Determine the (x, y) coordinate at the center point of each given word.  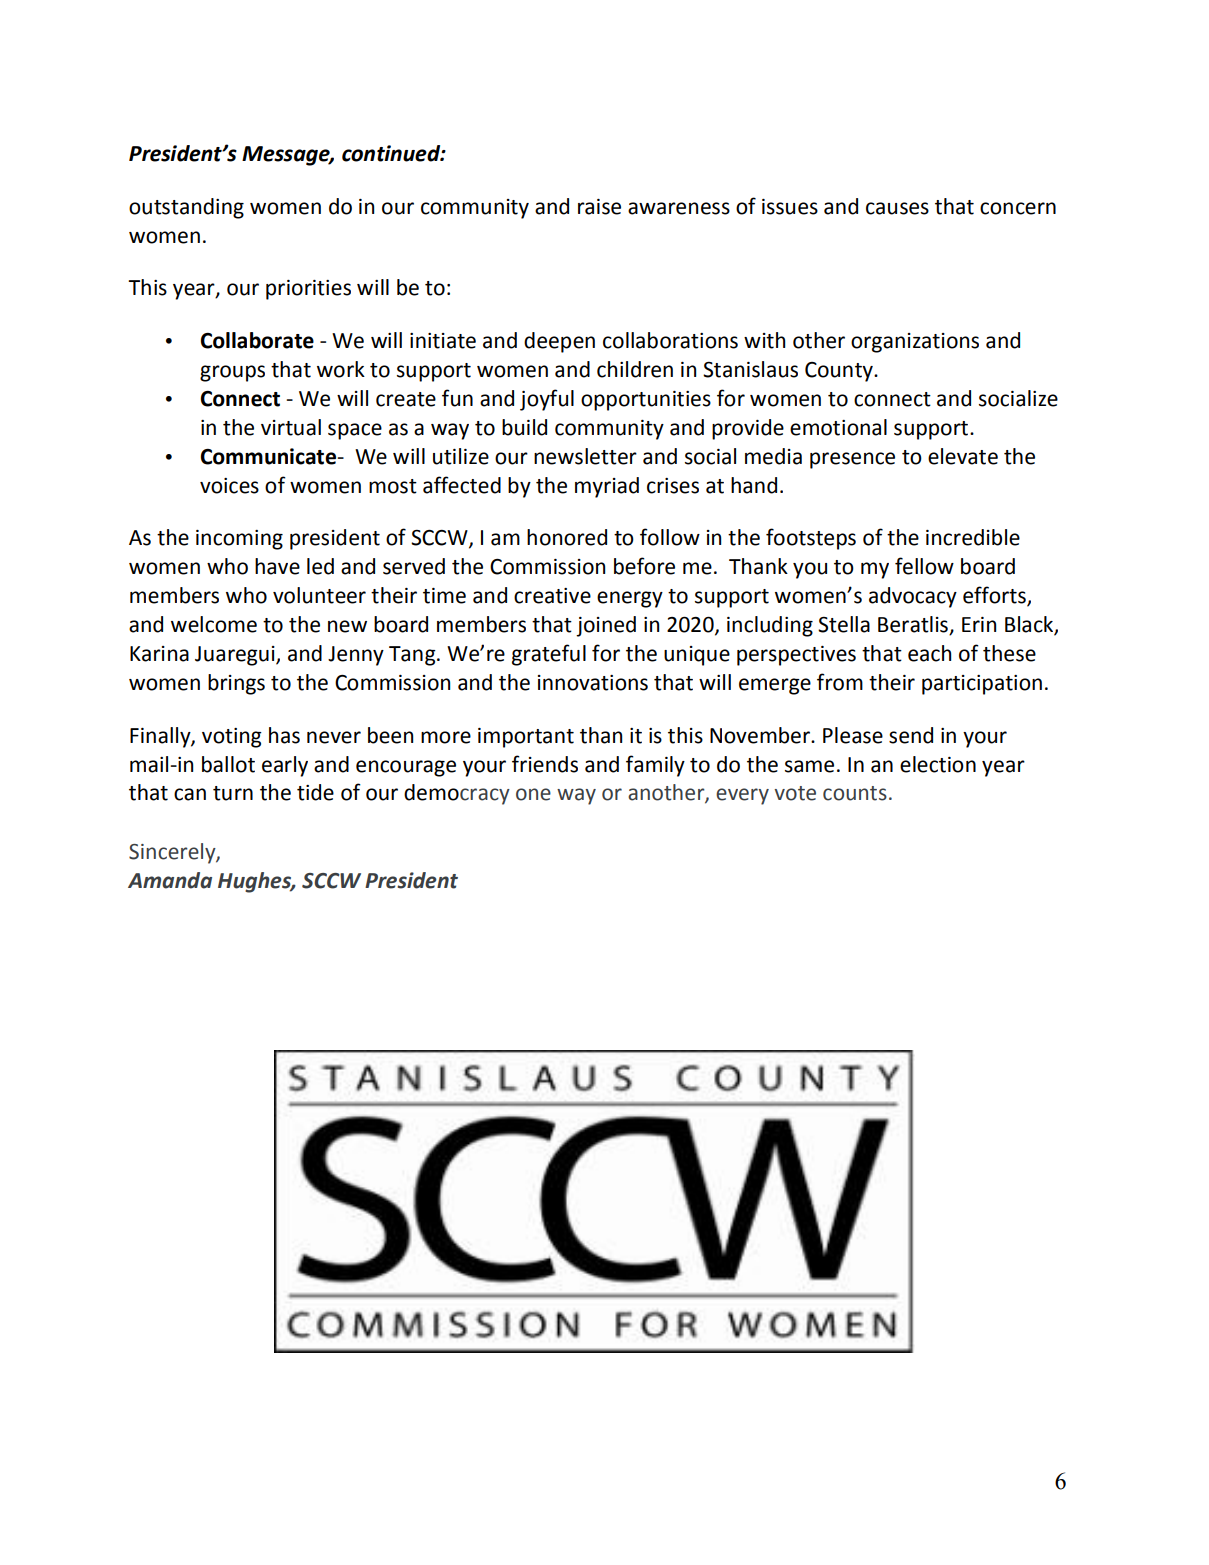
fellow (924, 566)
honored (567, 537)
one (533, 794)
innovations (593, 683)
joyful (547, 400)
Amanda (170, 880)
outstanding (186, 208)
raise (599, 207)
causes (897, 208)
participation (982, 685)
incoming (239, 540)
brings (236, 684)
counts (855, 793)
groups (232, 373)
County (840, 372)
